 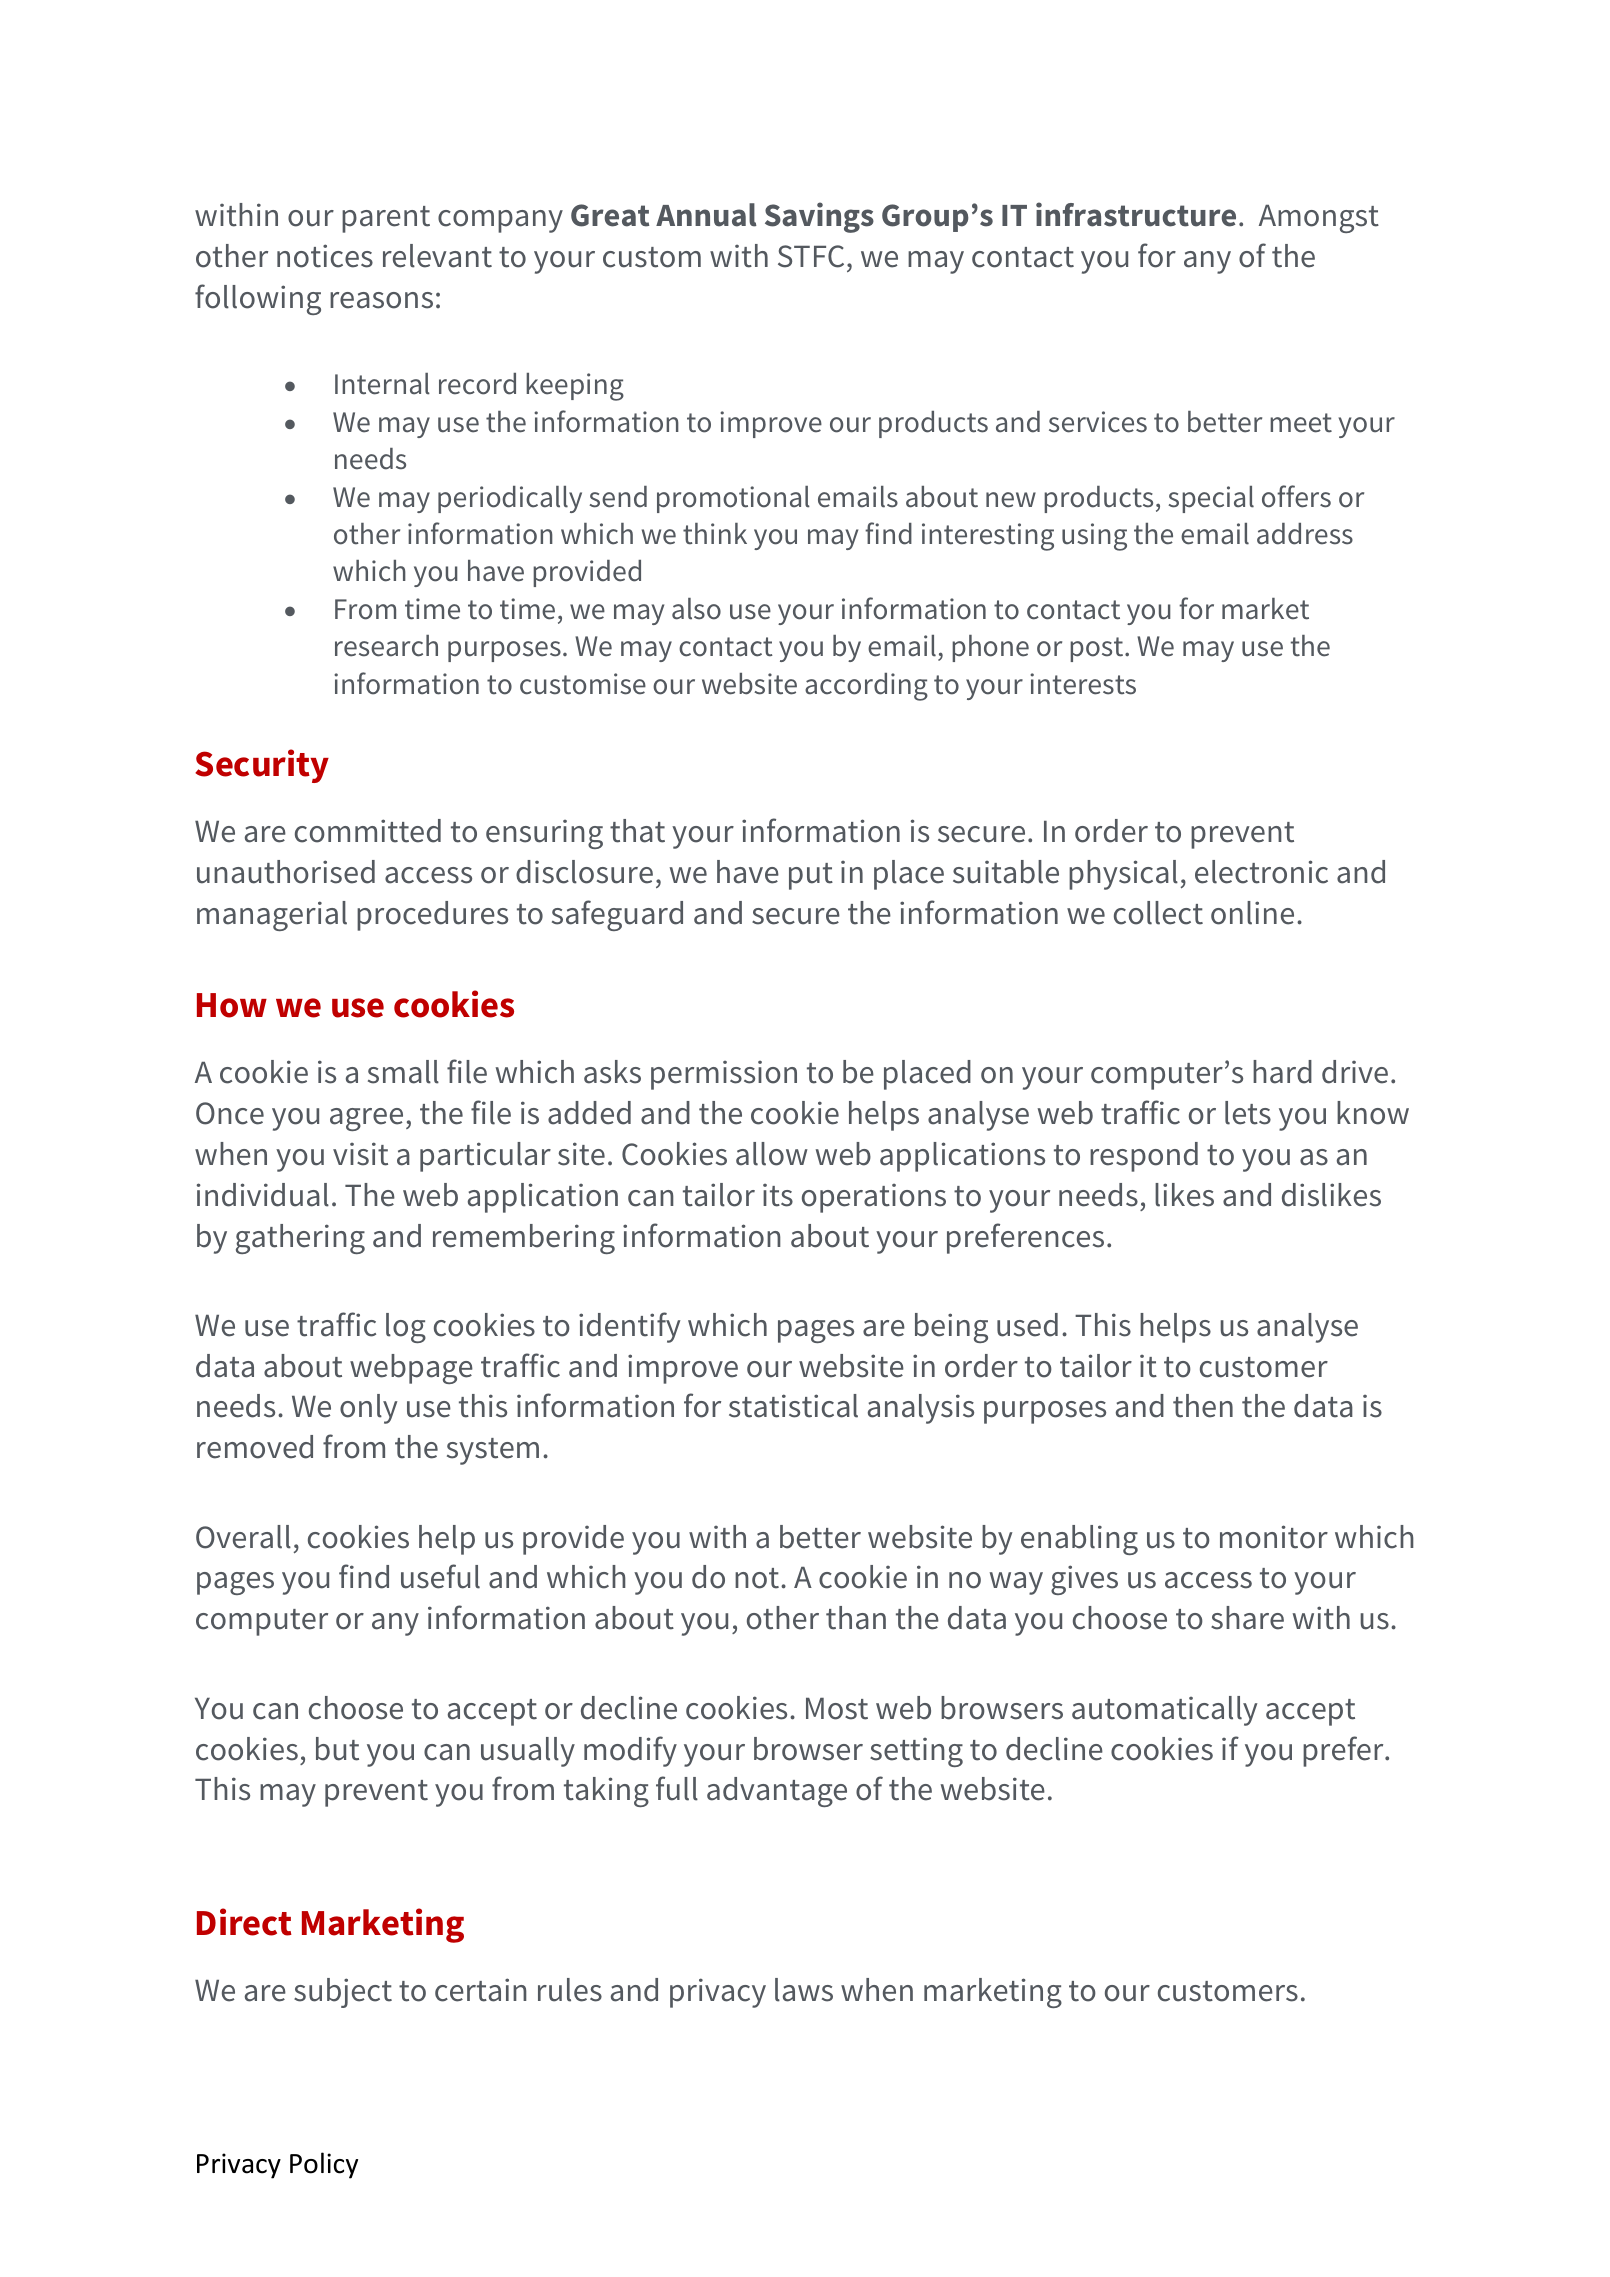 I want to click on lets, so click(x=1248, y=1113).
